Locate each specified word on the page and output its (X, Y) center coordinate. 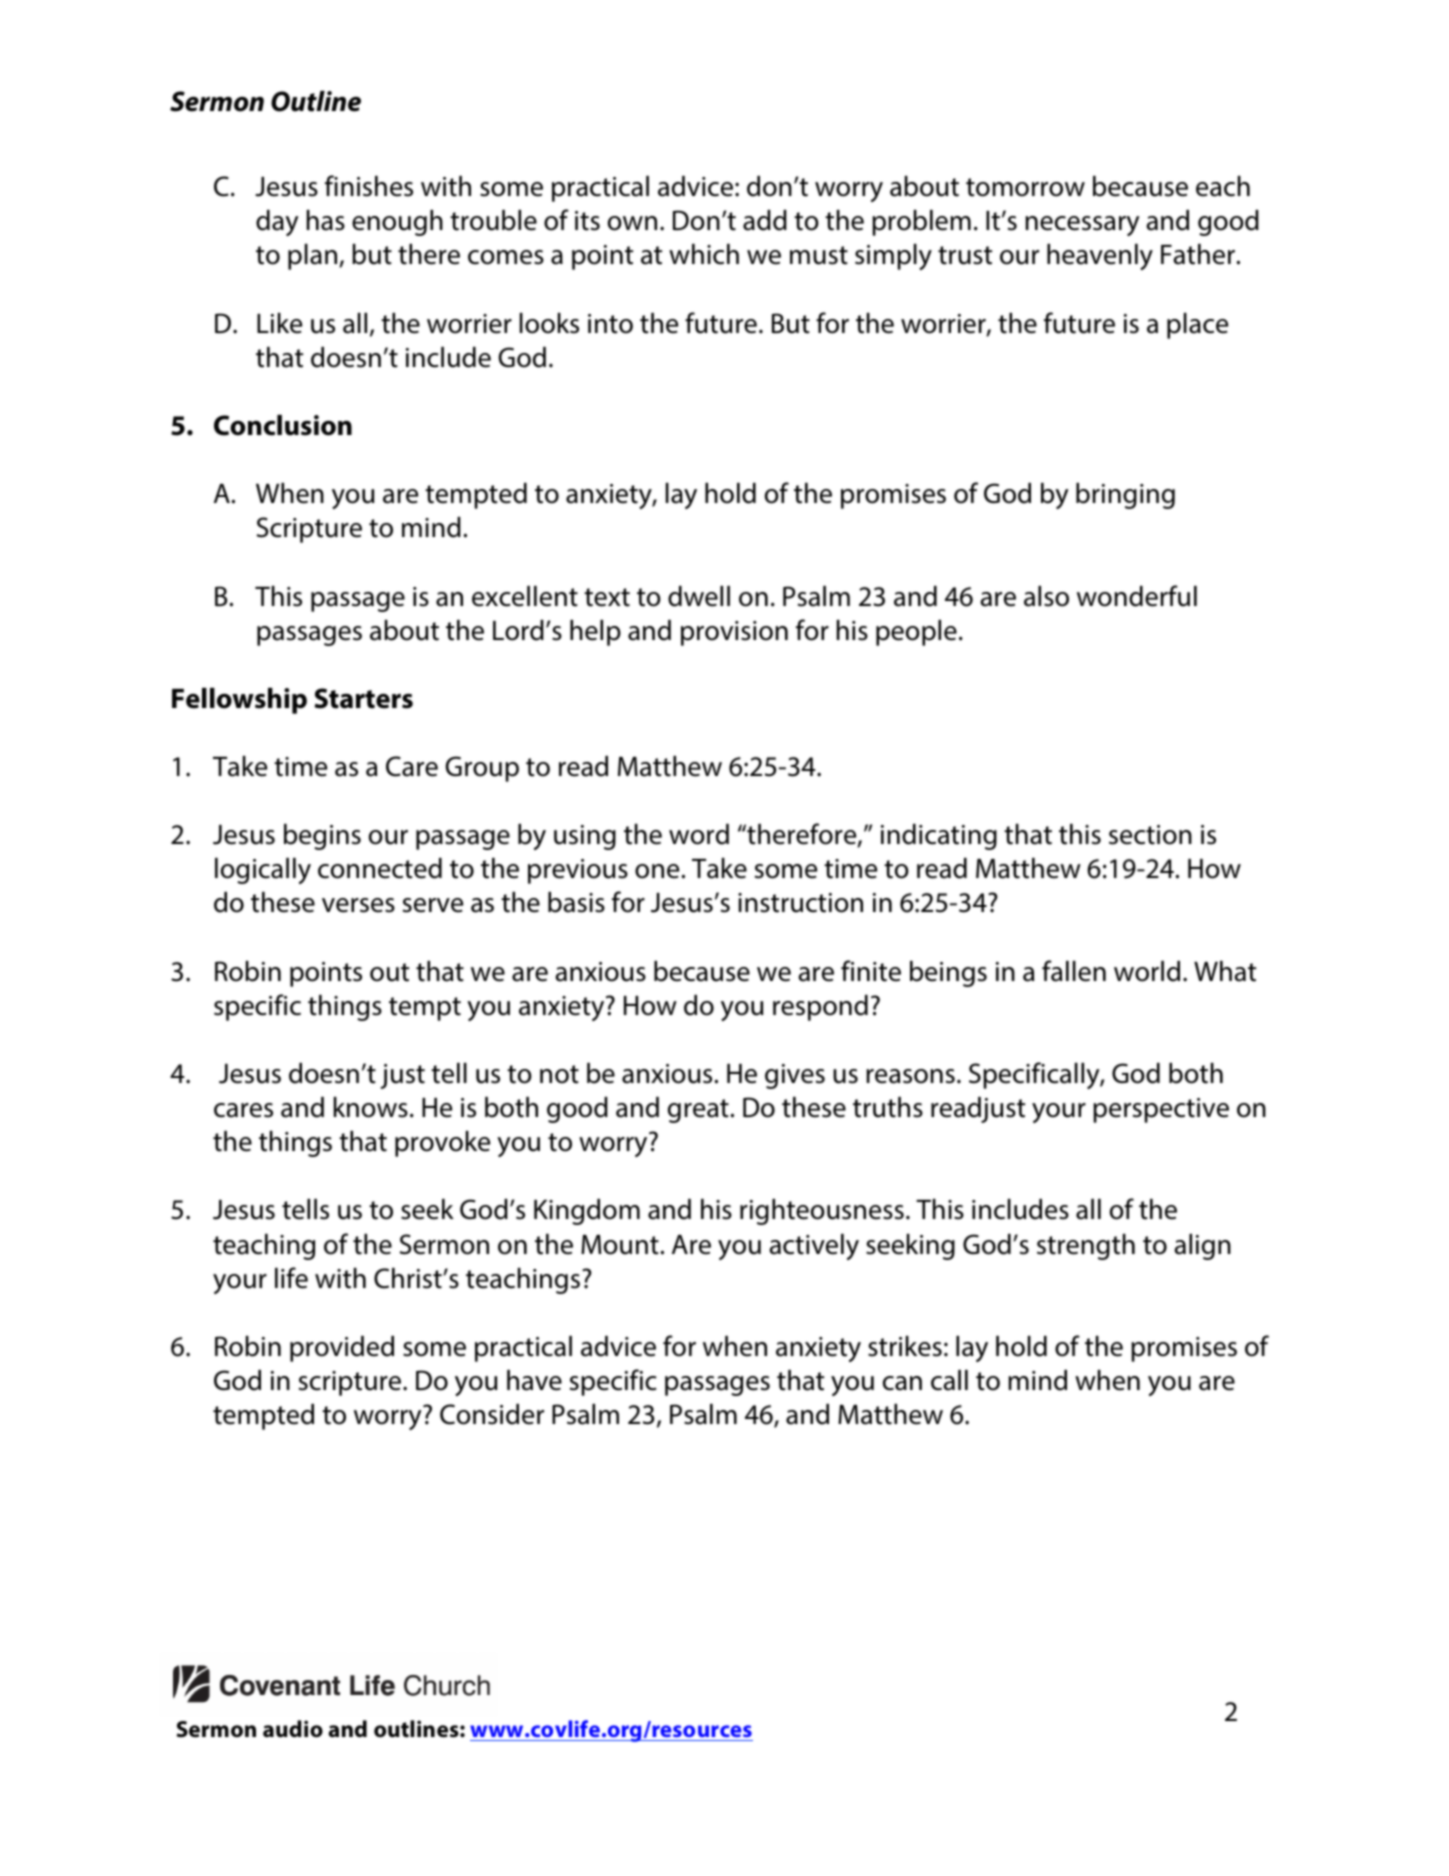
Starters (363, 698)
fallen (1074, 971)
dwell (699, 596)
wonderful (1137, 596)
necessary (1082, 226)
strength (1086, 1247)
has (326, 220)
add (765, 220)
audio (293, 1729)
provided (342, 1349)
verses (358, 905)
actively (814, 1247)
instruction (800, 903)
